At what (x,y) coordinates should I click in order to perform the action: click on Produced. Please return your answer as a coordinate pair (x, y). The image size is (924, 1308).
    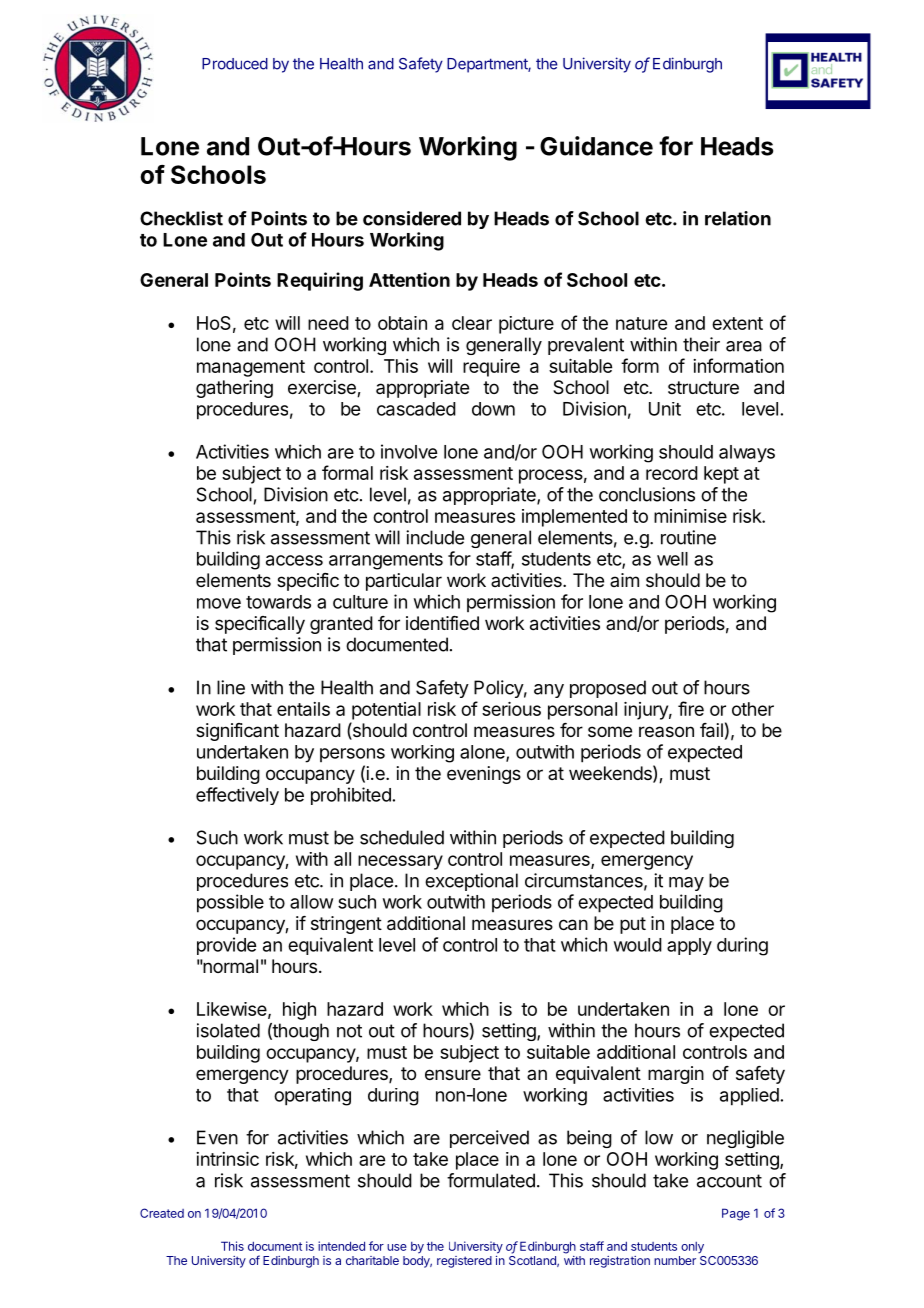
    Looking at the image, I should click on (235, 64).
